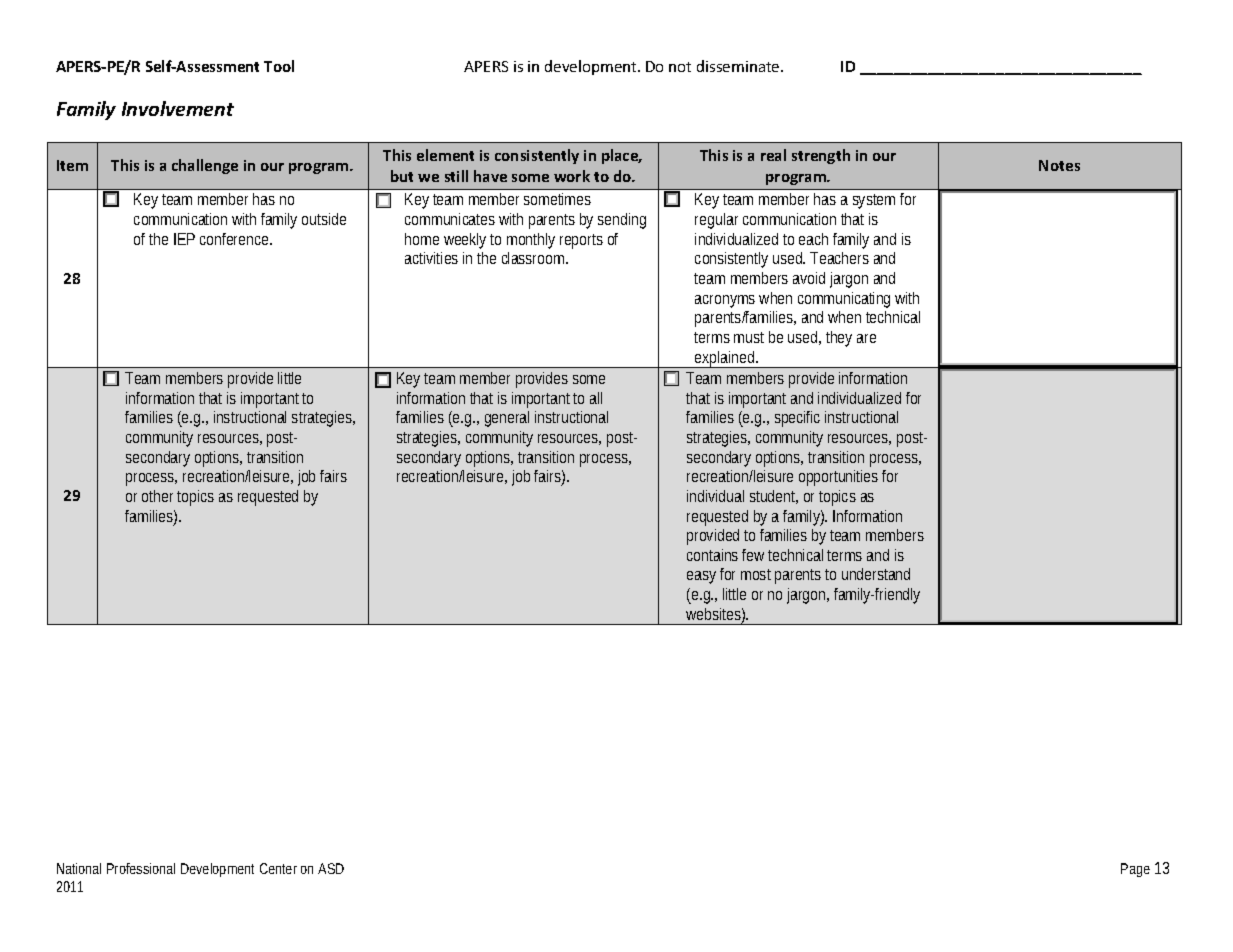 The width and height of the image is (1233, 952). I want to click on Involvement, so click(178, 108).
